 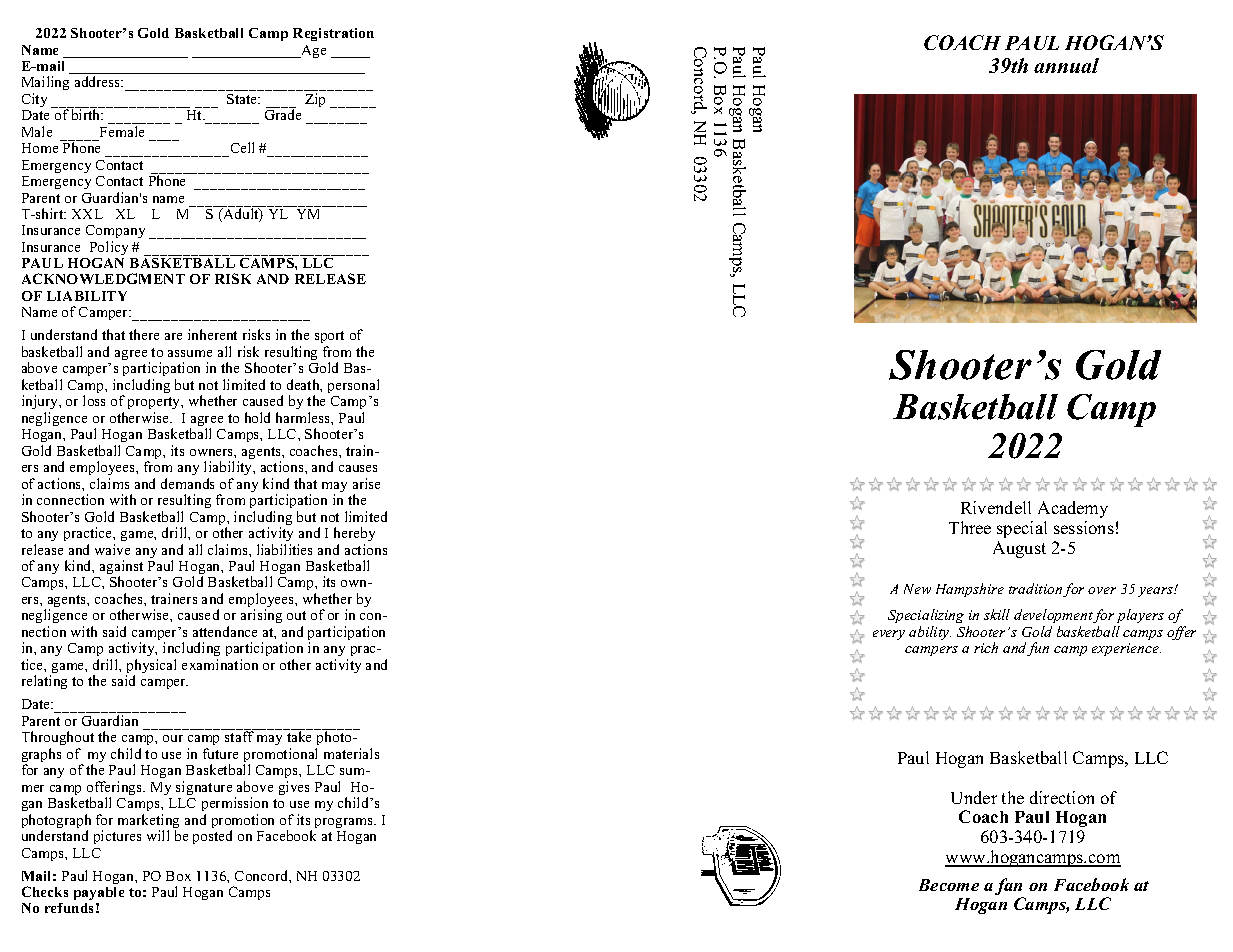 What do you see at coordinates (243, 99) in the screenshot?
I see `State` at bounding box center [243, 99].
